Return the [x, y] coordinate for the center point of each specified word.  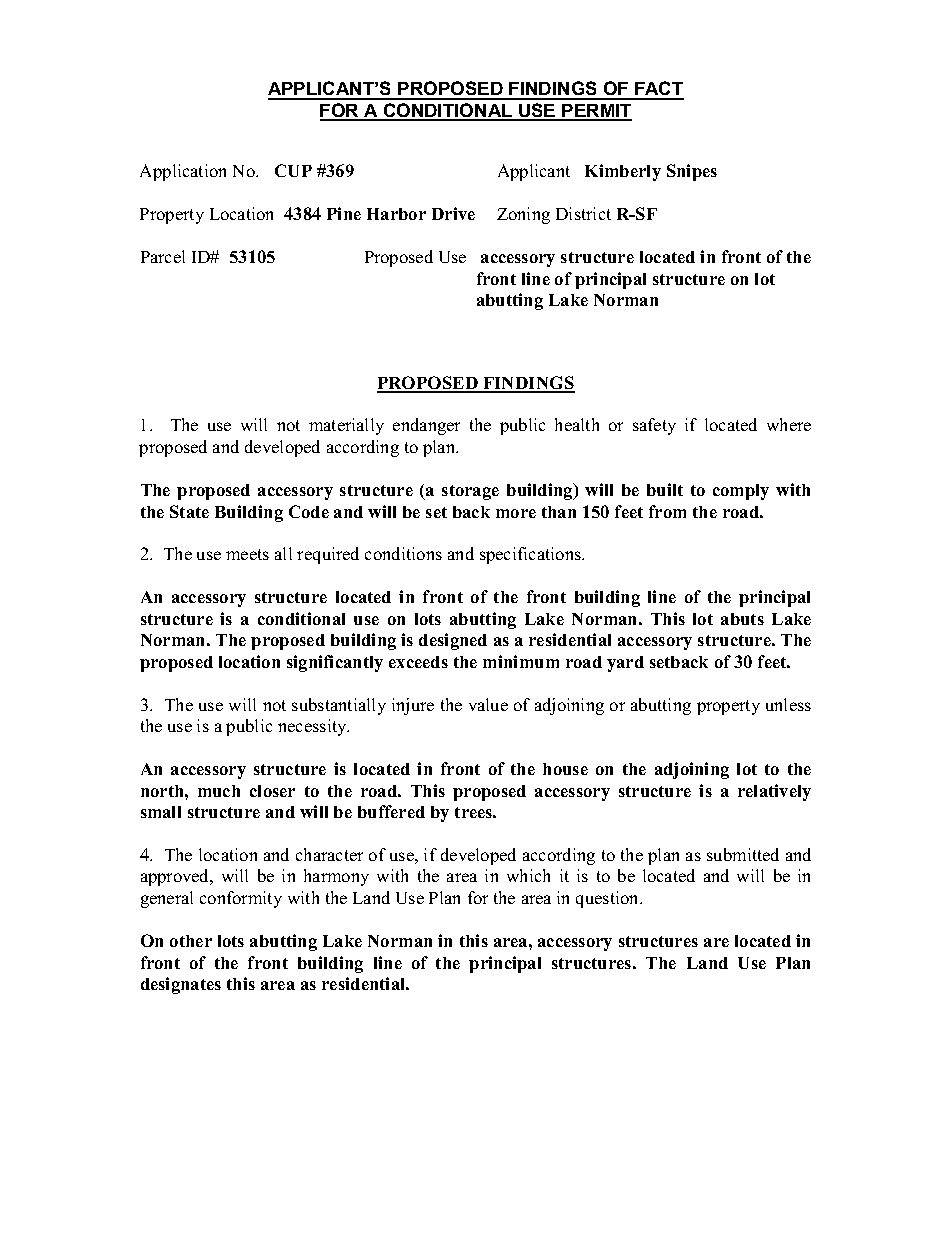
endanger [426, 426]
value [488, 704]
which [528, 875]
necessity [313, 727]
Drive [453, 213]
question [609, 899]
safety [654, 426]
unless [788, 704]
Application [183, 172]
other [191, 941]
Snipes [692, 172]
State [189, 511]
